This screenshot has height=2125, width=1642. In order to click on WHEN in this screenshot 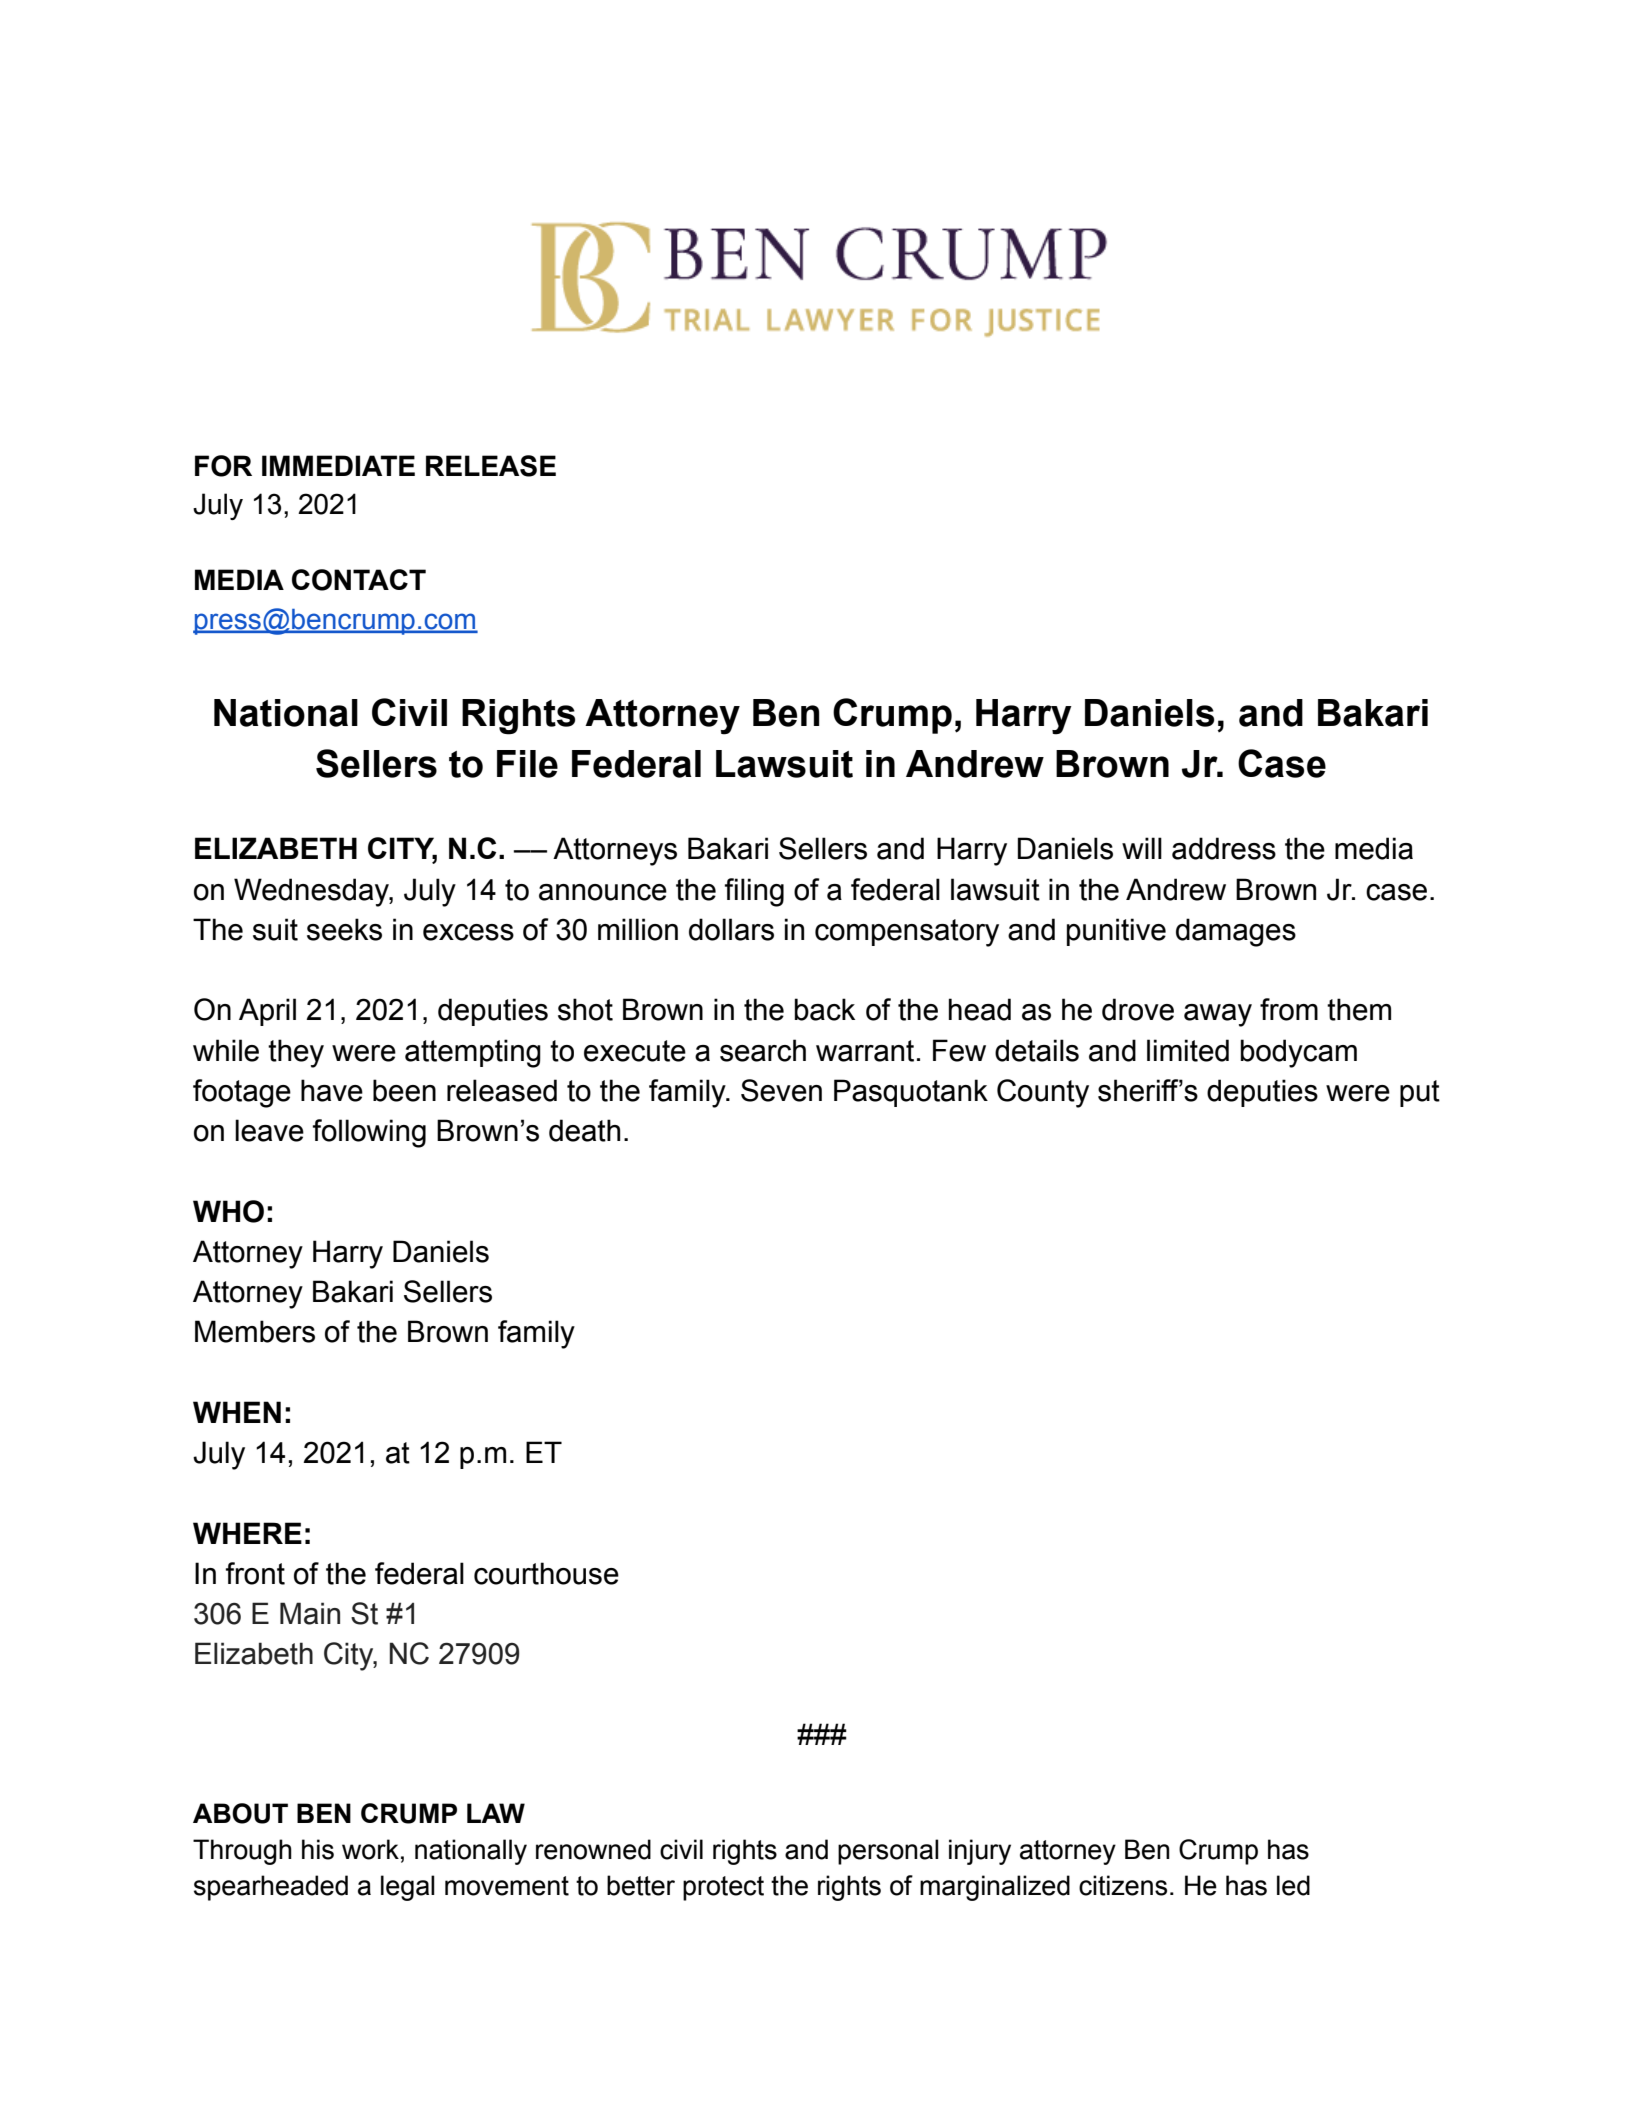, I will do `click(237, 1412)`.
